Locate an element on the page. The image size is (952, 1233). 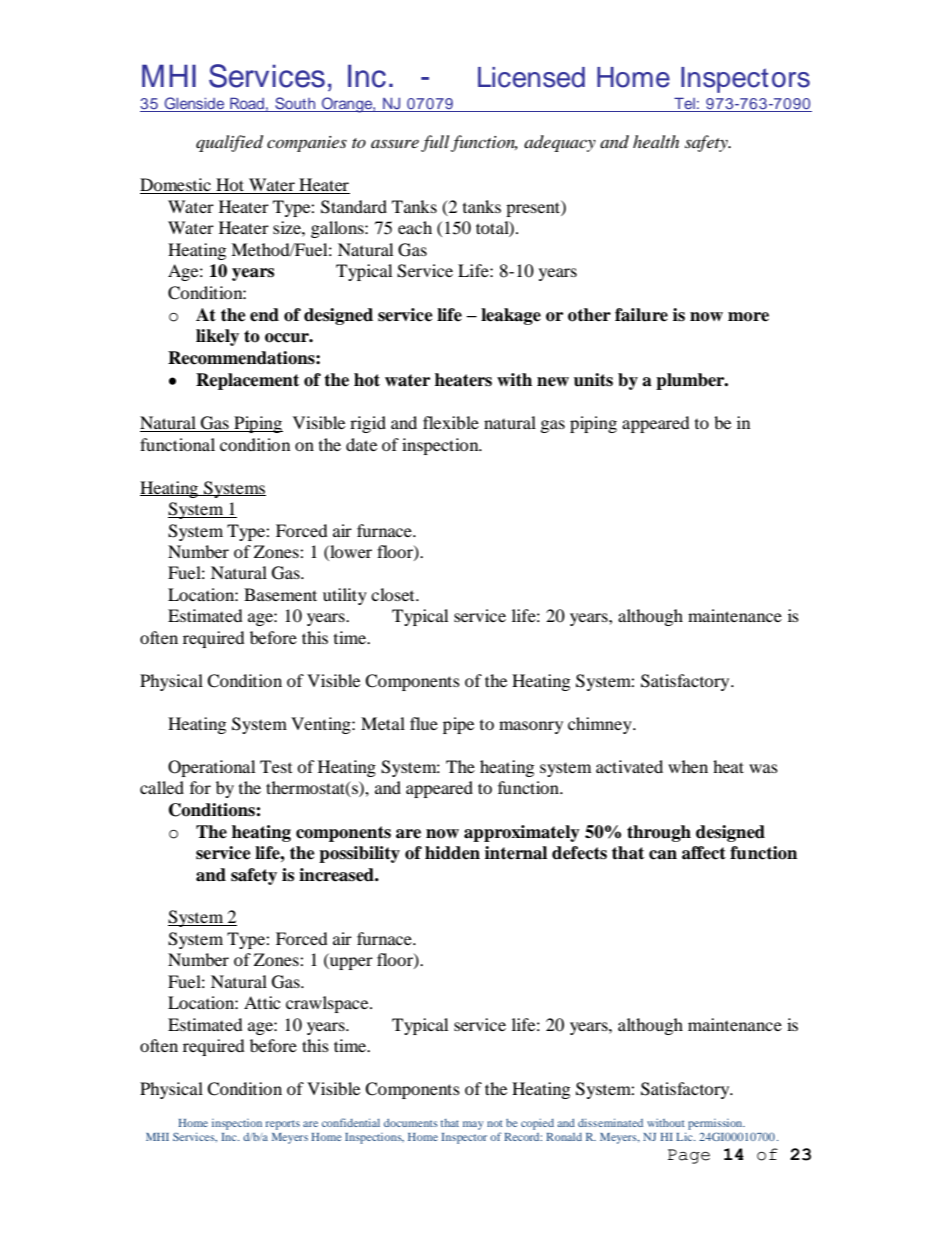
Operational is located at coordinates (211, 768).
